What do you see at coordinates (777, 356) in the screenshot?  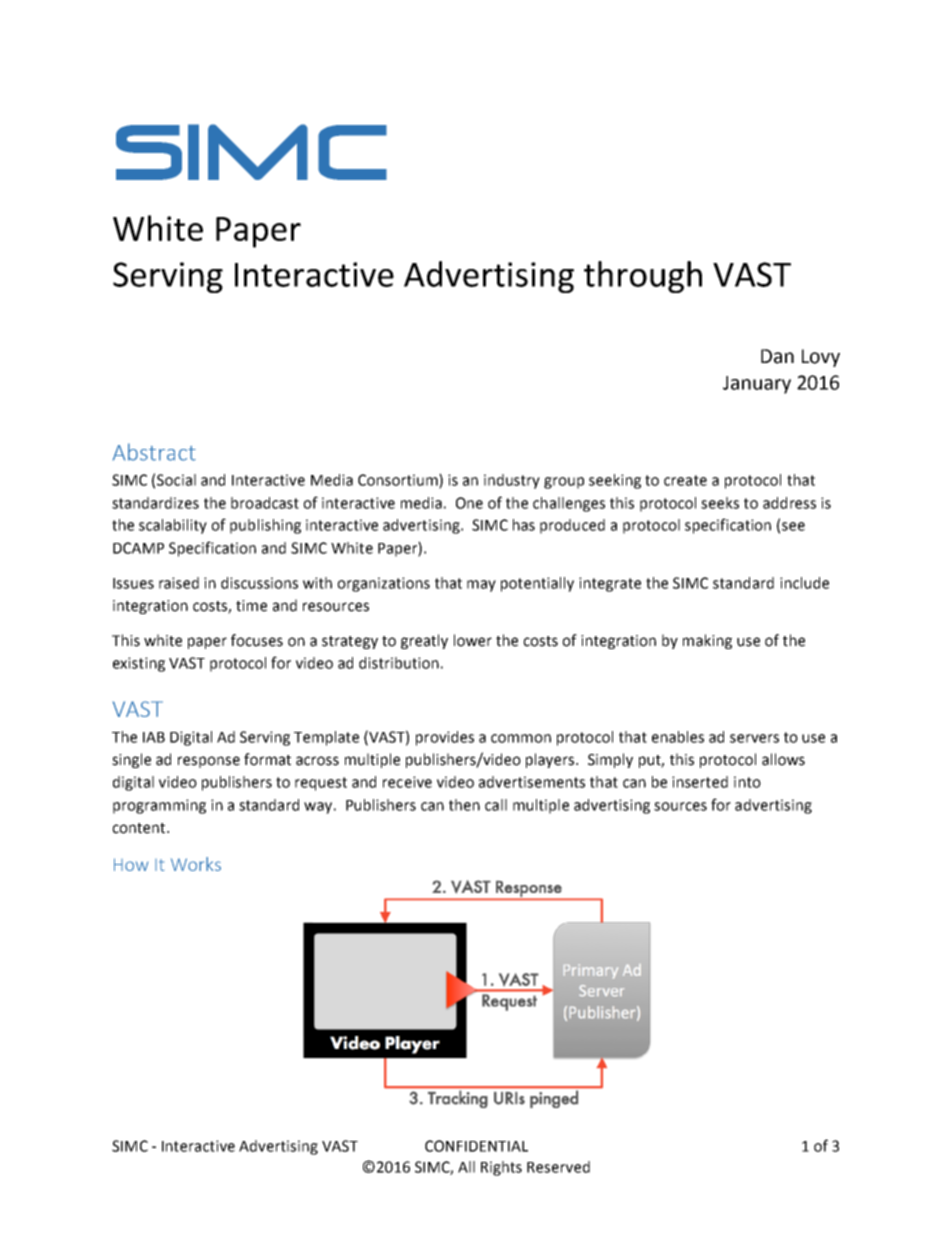 I see `Dan` at bounding box center [777, 356].
